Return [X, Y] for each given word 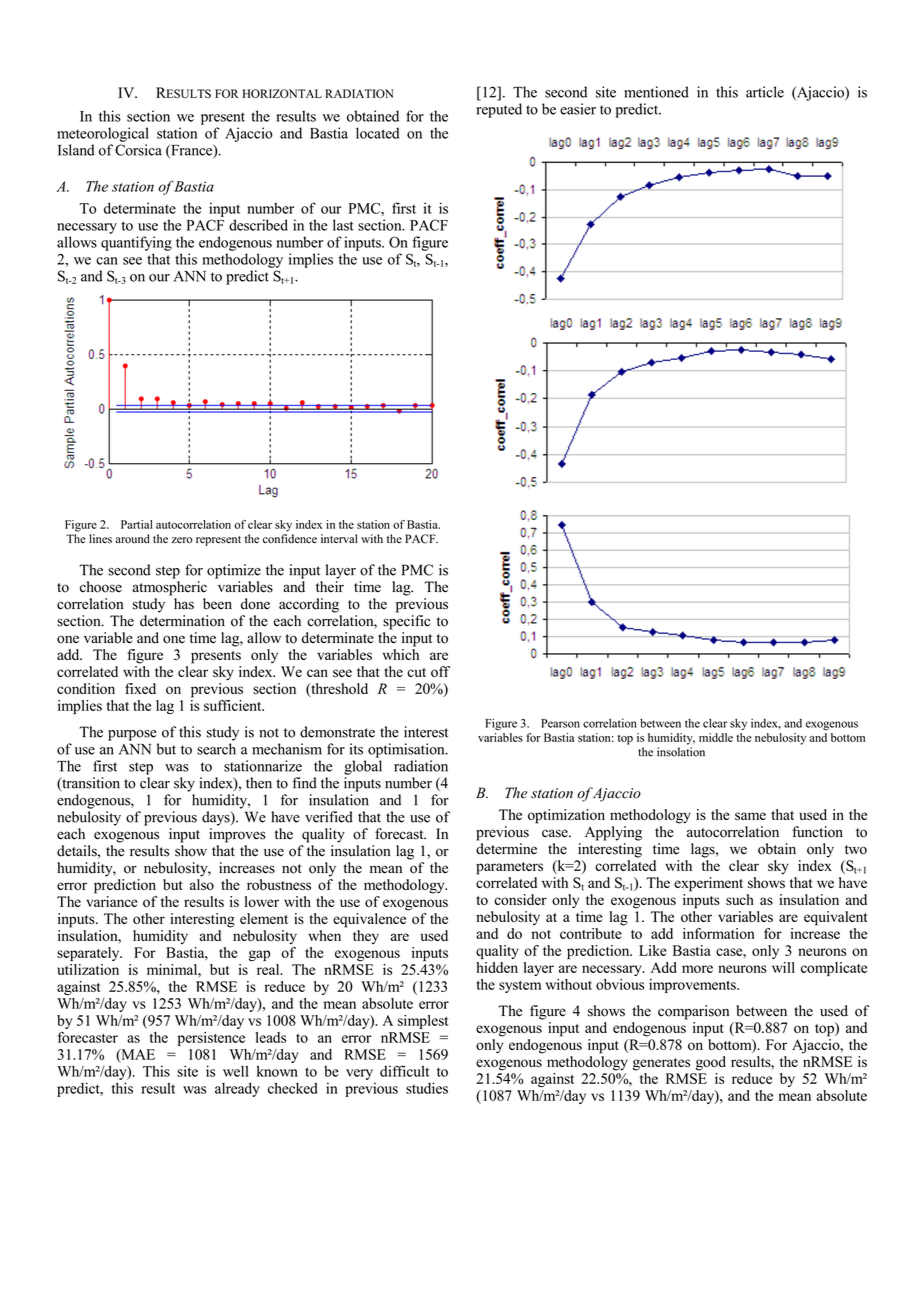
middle [716, 737]
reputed [499, 110]
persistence [211, 1039]
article [765, 92]
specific [406, 622]
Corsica [138, 150]
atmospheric [169, 588]
